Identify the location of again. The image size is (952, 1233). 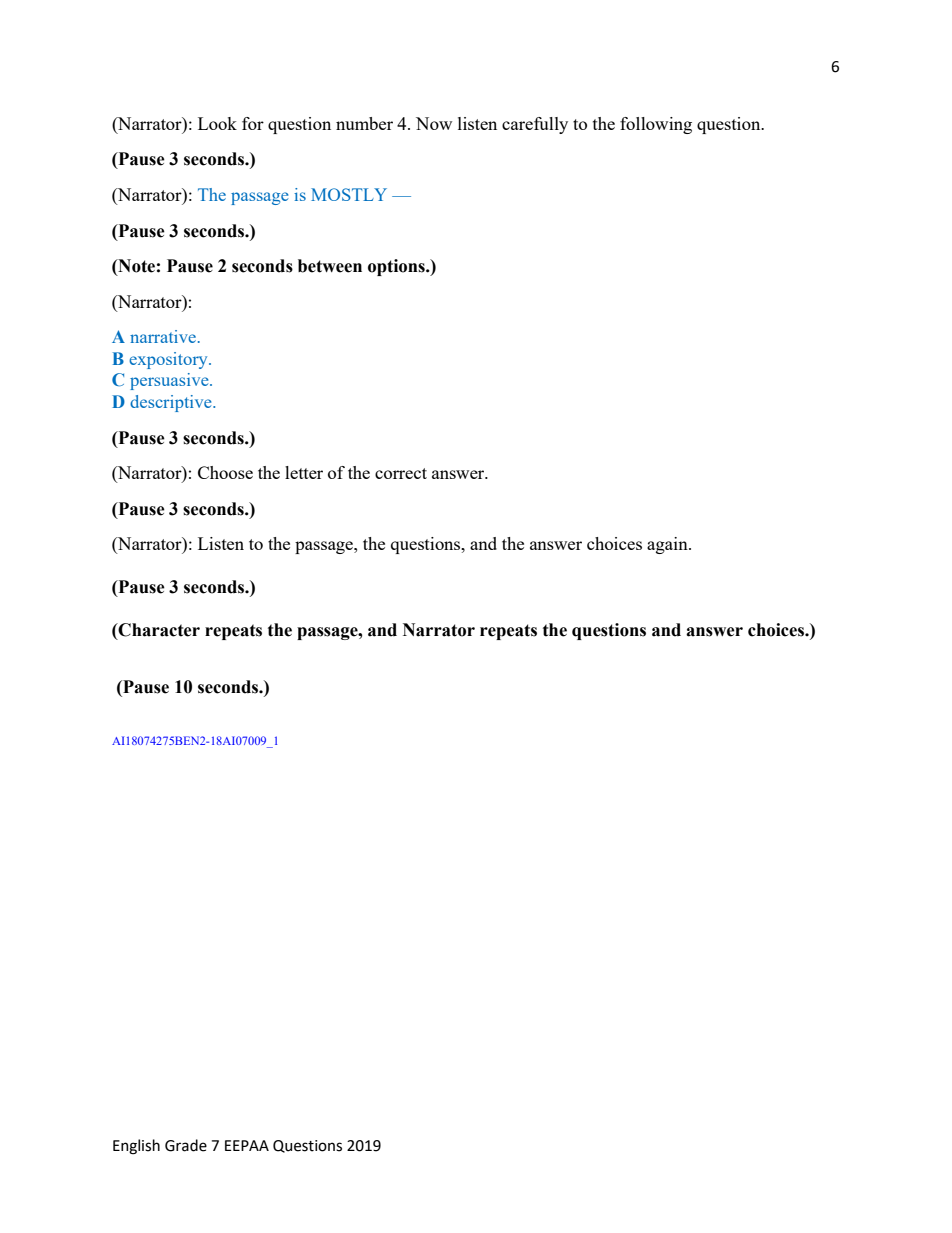
(668, 545).
